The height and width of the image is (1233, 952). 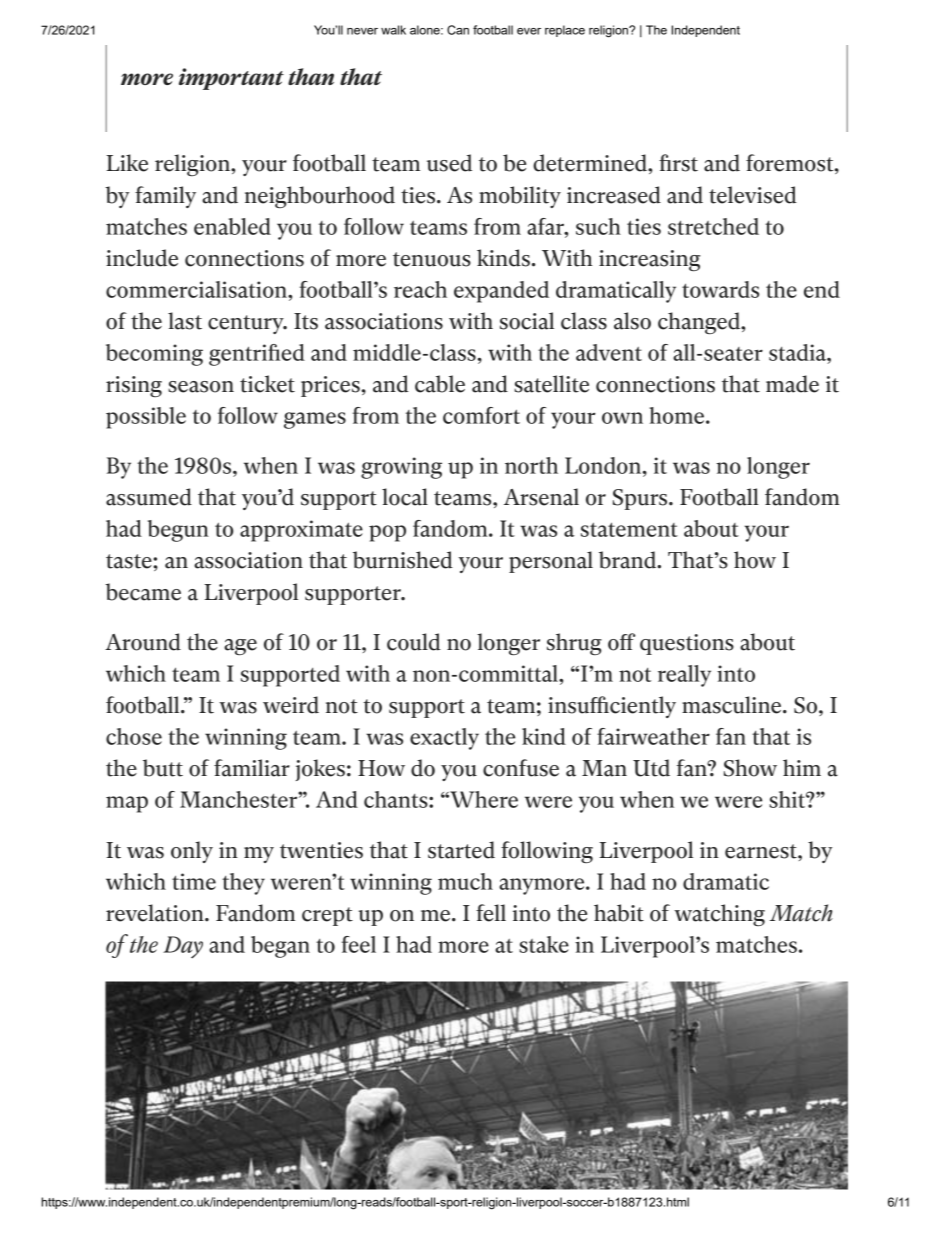 I want to click on replace, so click(x=565, y=31).
